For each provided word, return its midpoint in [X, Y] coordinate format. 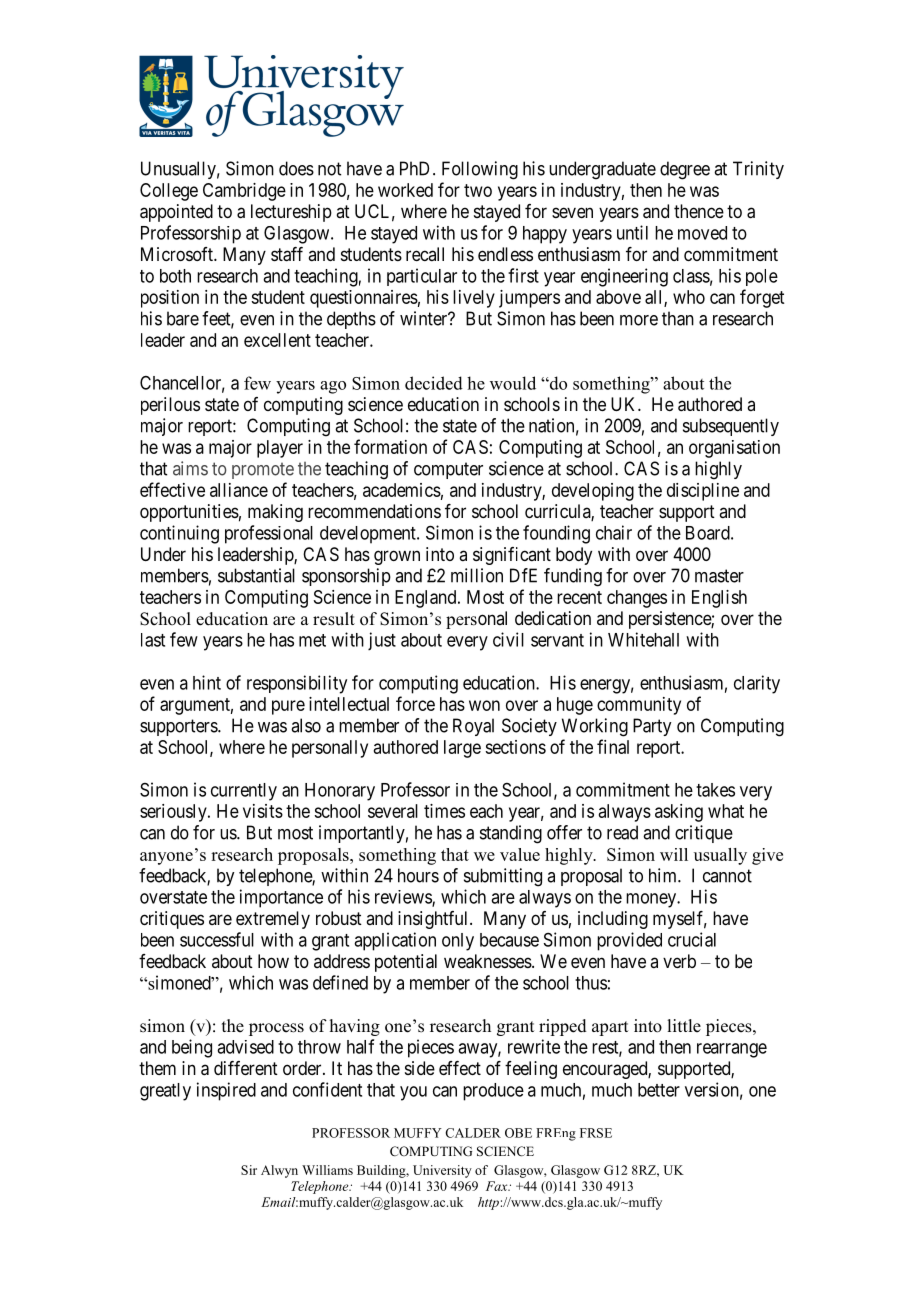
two [478, 190]
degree [685, 170]
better [659, 1090]
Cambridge [244, 192]
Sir [249, 1170]
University [442, 1171]
